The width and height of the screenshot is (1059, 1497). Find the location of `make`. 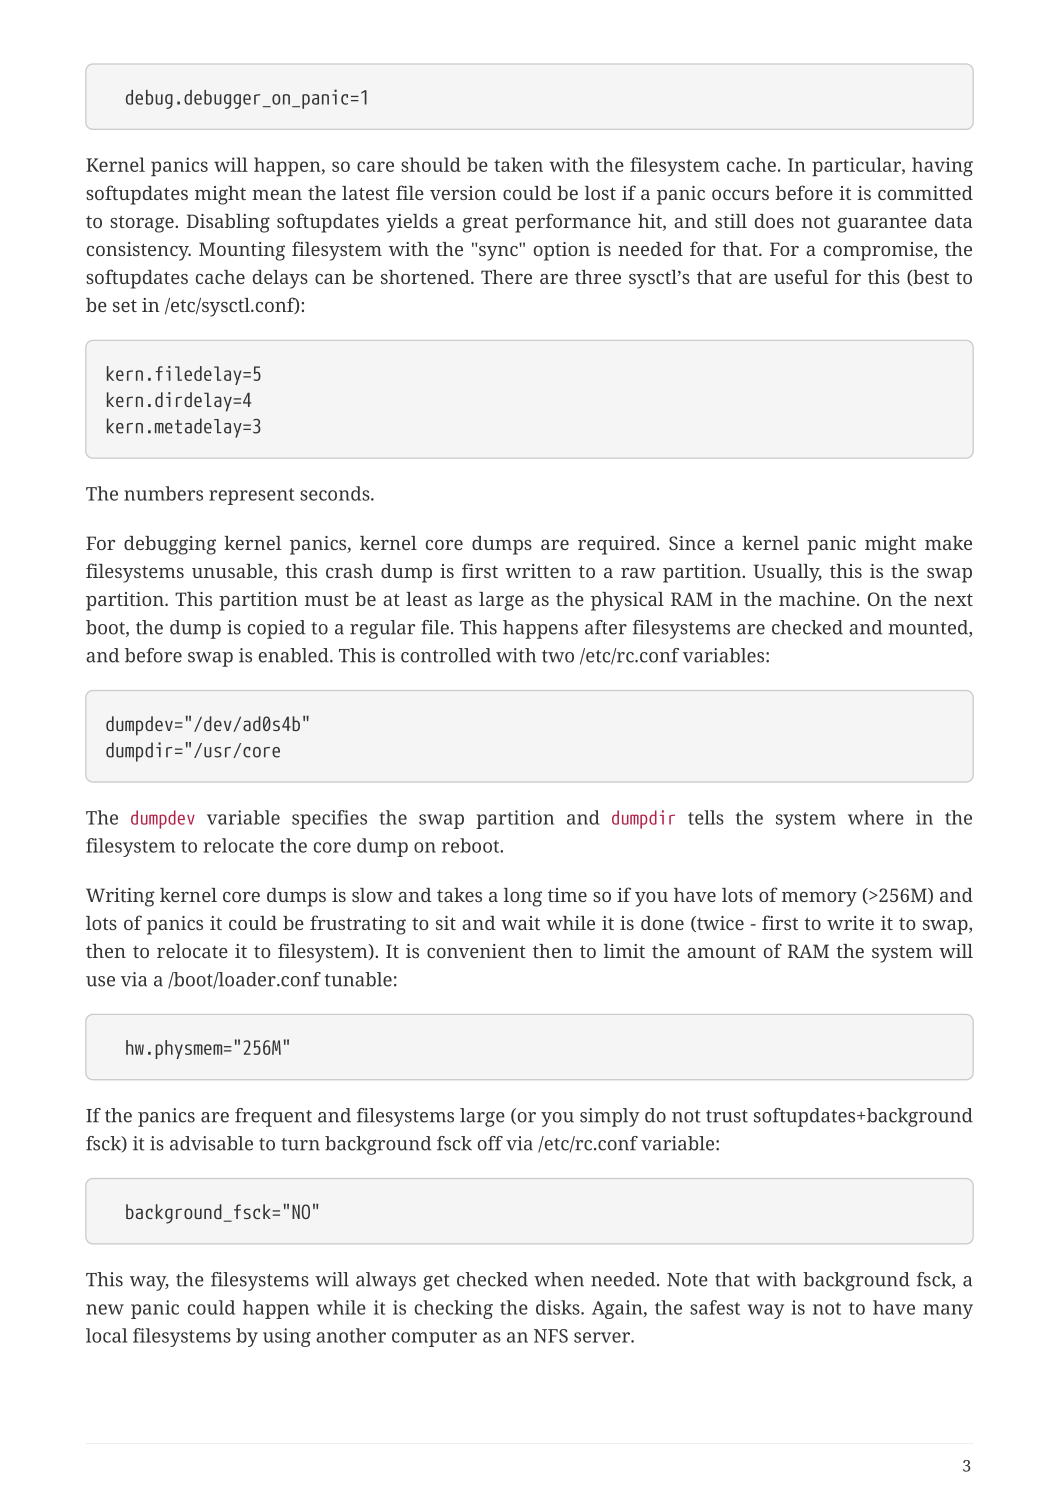

make is located at coordinates (948, 543).
